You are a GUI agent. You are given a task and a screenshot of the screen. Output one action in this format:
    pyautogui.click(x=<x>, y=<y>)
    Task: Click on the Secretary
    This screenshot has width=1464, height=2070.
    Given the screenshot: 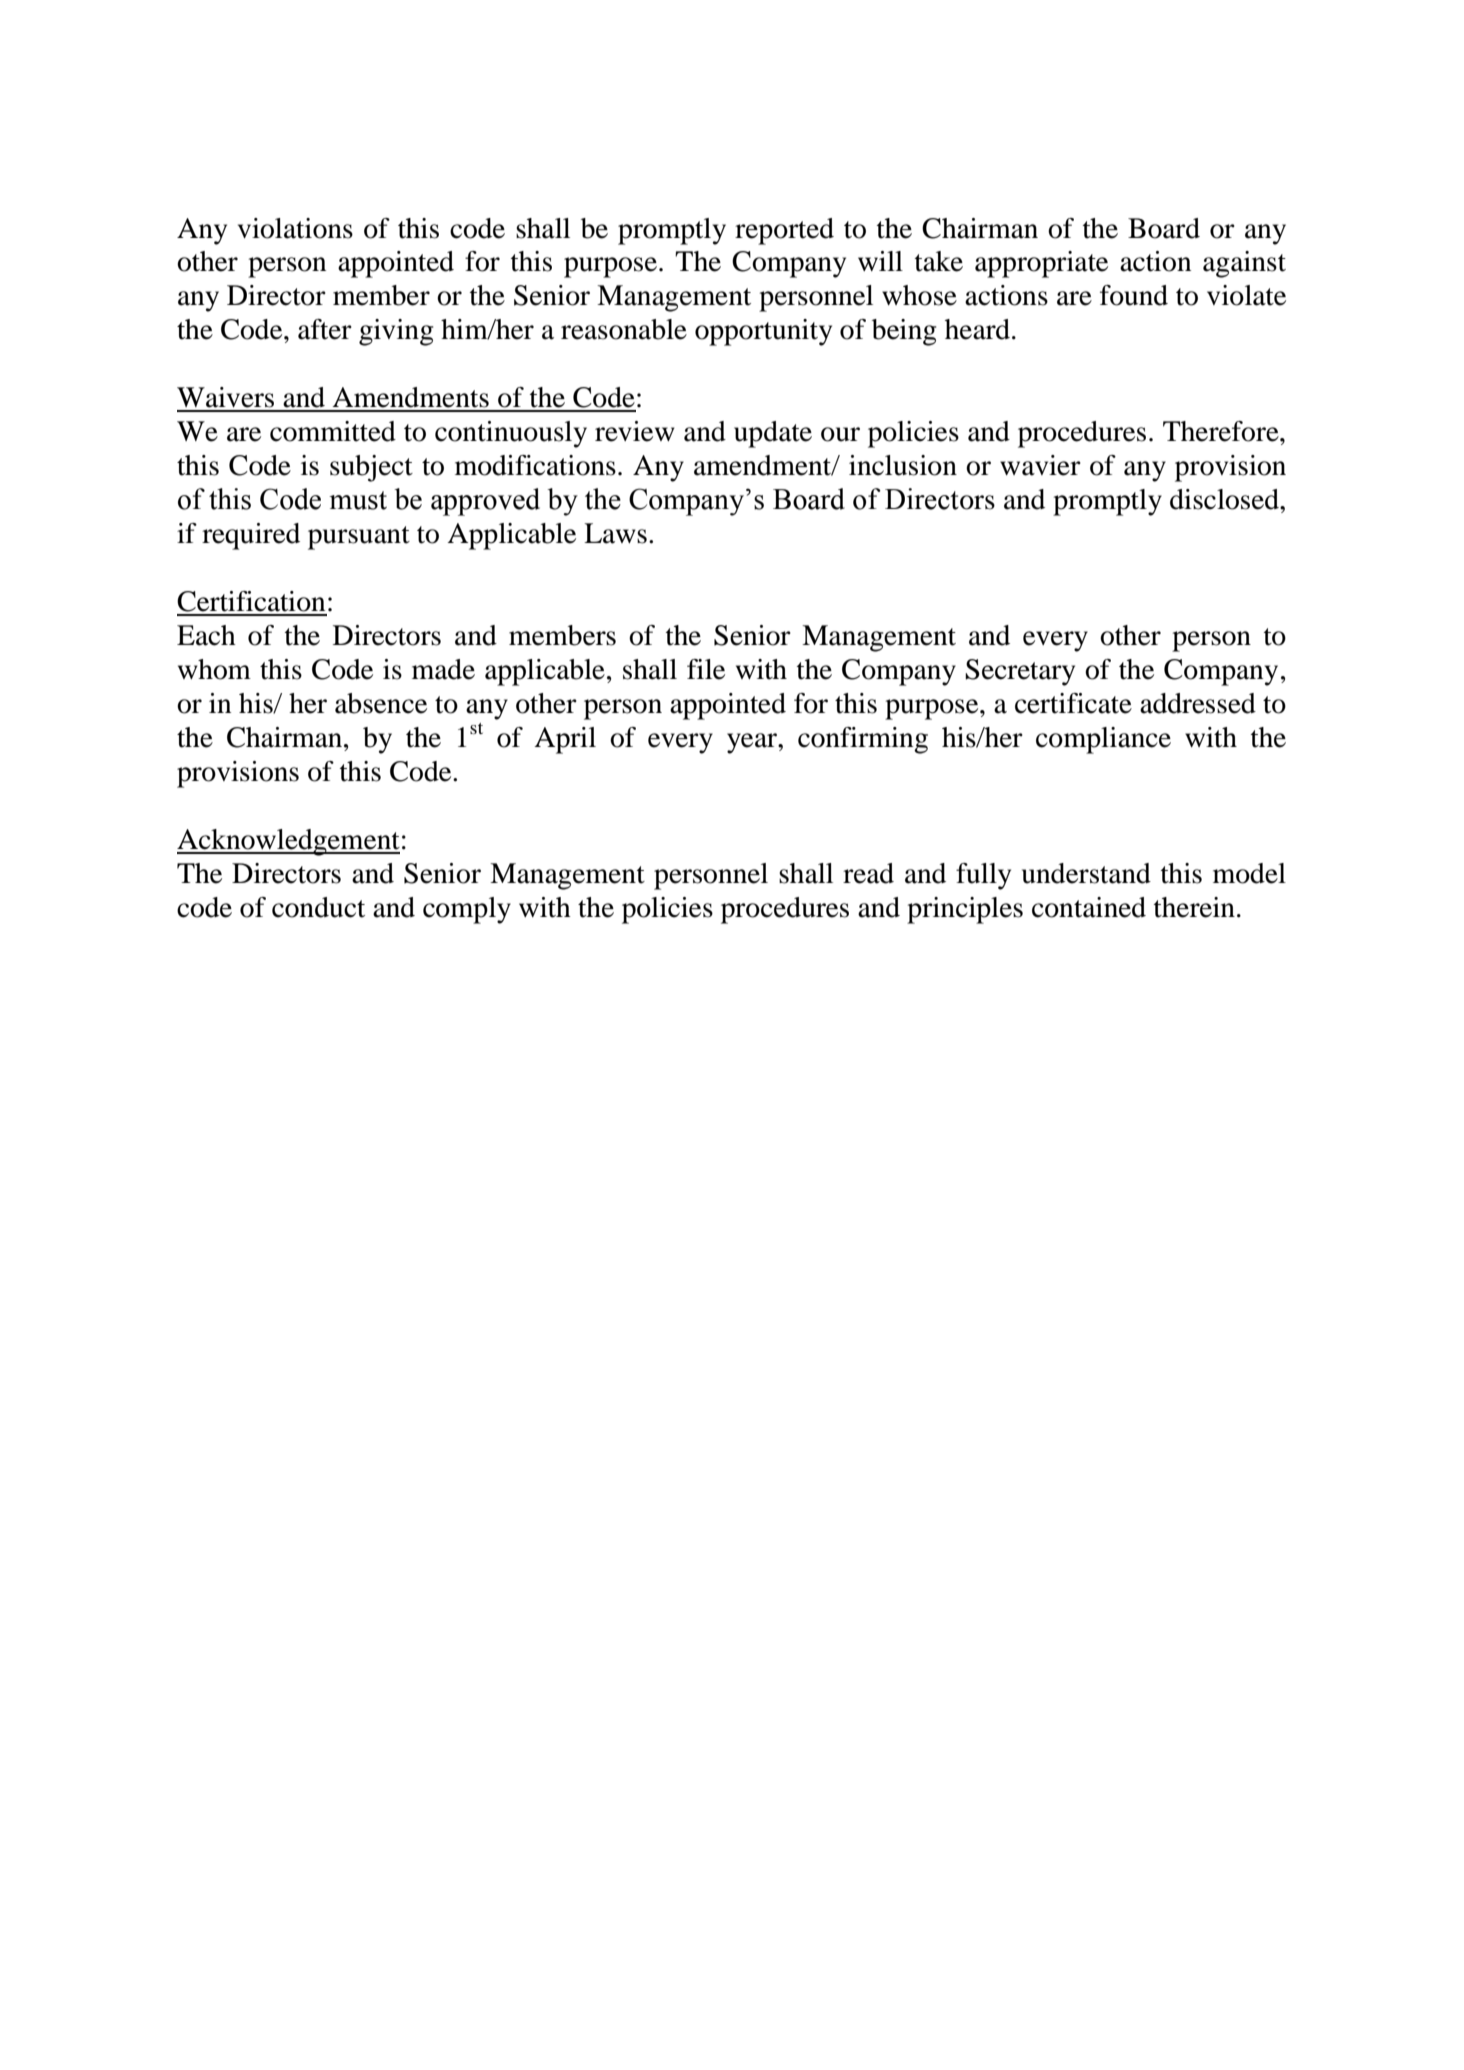 What is the action you would take?
    pyautogui.click(x=1020, y=672)
